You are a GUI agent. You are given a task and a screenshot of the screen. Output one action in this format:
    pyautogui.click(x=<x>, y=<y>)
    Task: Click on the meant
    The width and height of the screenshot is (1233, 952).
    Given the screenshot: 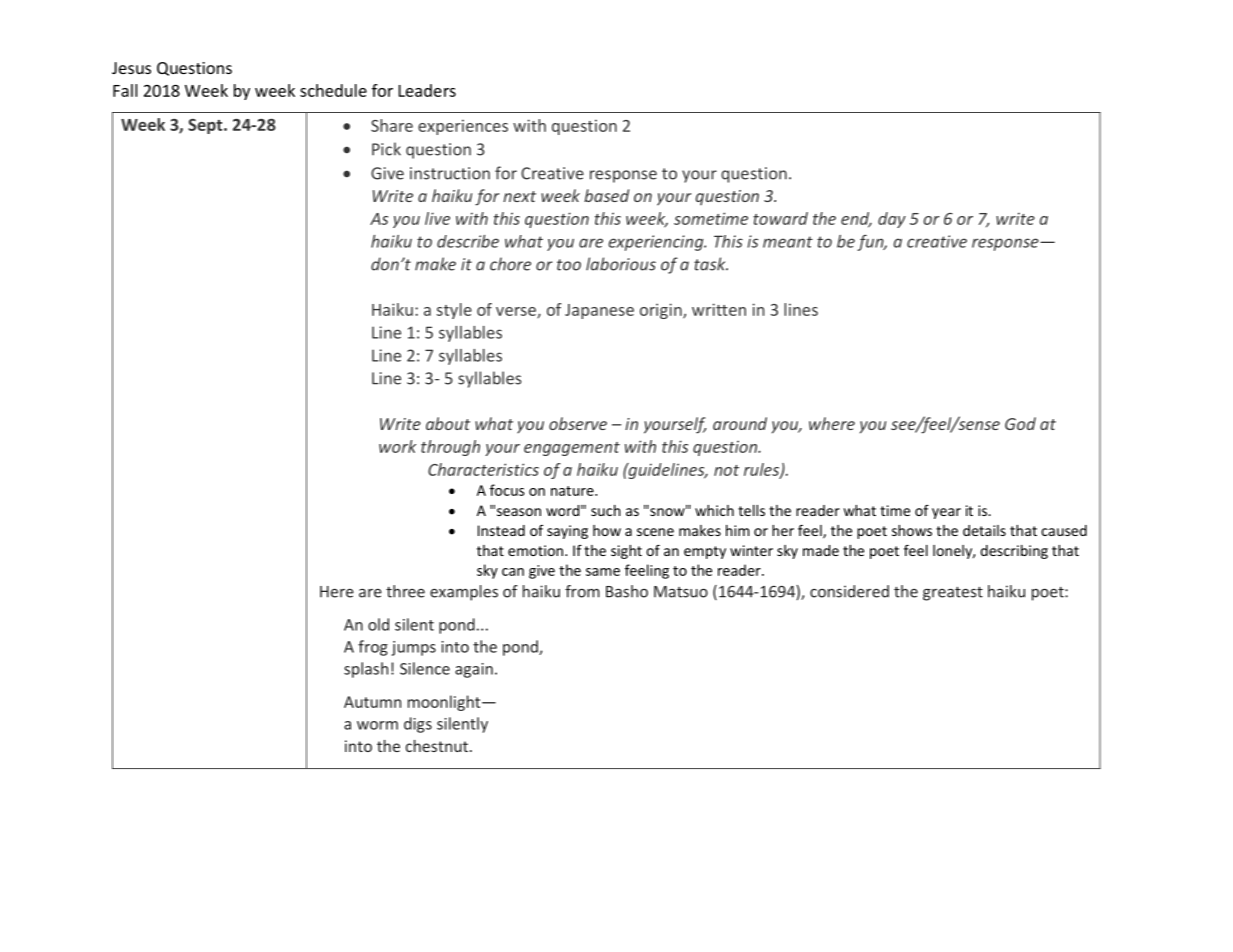 What is the action you would take?
    pyautogui.click(x=788, y=242)
